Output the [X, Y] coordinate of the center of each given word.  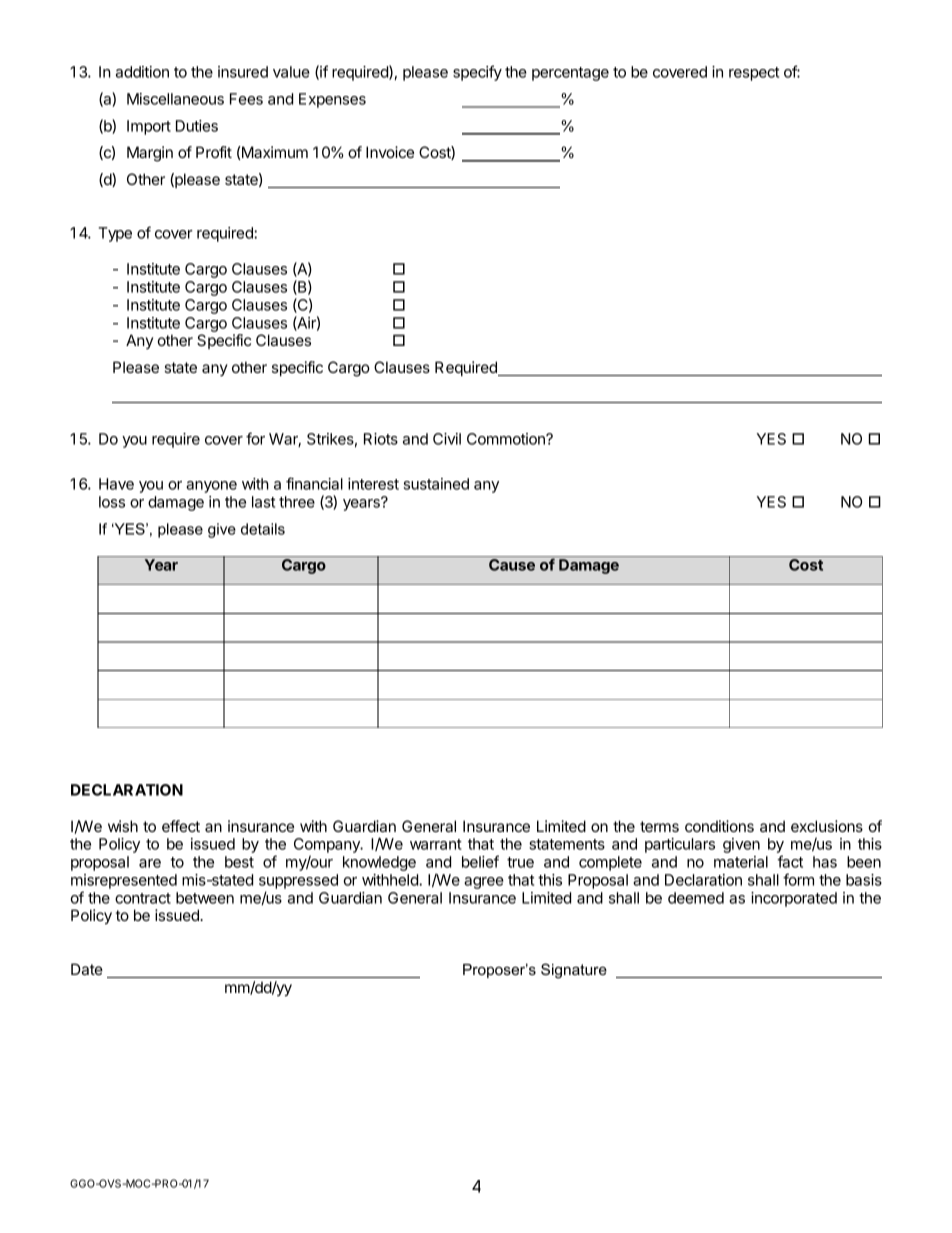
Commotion [507, 439]
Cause [512, 565]
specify [477, 73]
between [205, 898]
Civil [447, 439]
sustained [436, 484]
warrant [436, 844]
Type [115, 234]
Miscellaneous [175, 99]
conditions [719, 826]
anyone [211, 487]
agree [484, 883]
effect [181, 826]
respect [754, 74]
